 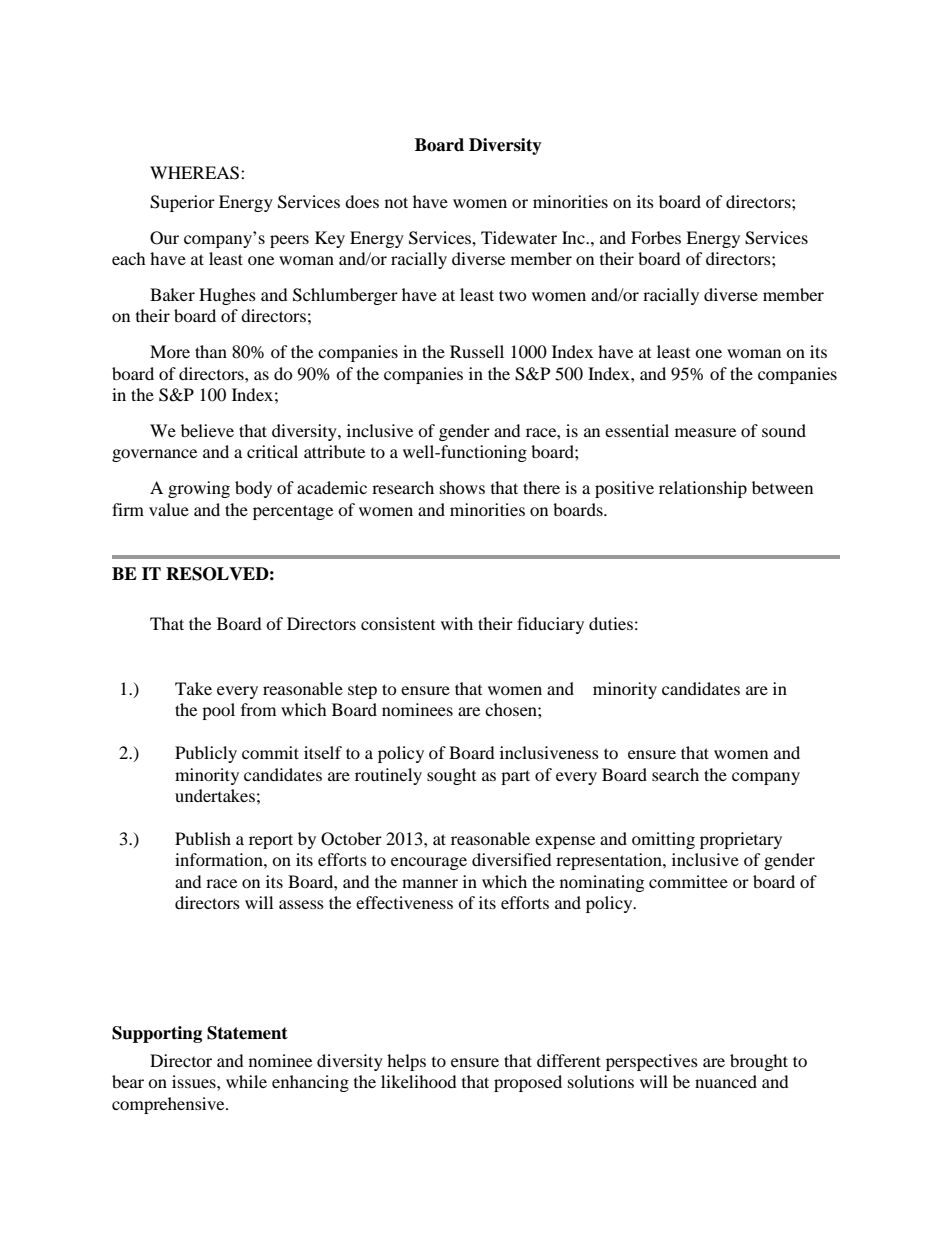 I want to click on Superior, so click(x=182, y=203).
